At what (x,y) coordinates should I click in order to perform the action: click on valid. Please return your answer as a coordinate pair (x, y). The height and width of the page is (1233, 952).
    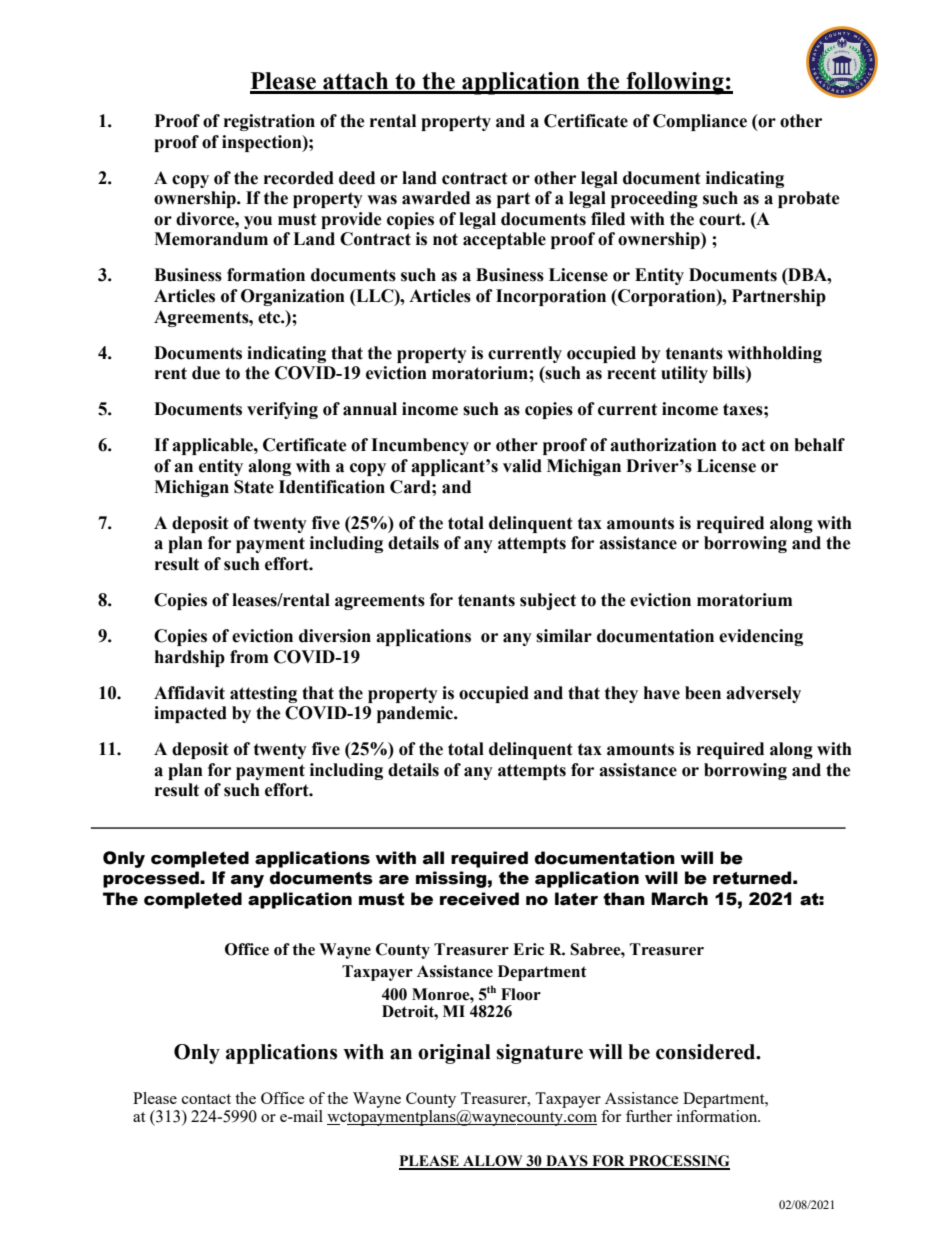
    Looking at the image, I should click on (522, 466).
